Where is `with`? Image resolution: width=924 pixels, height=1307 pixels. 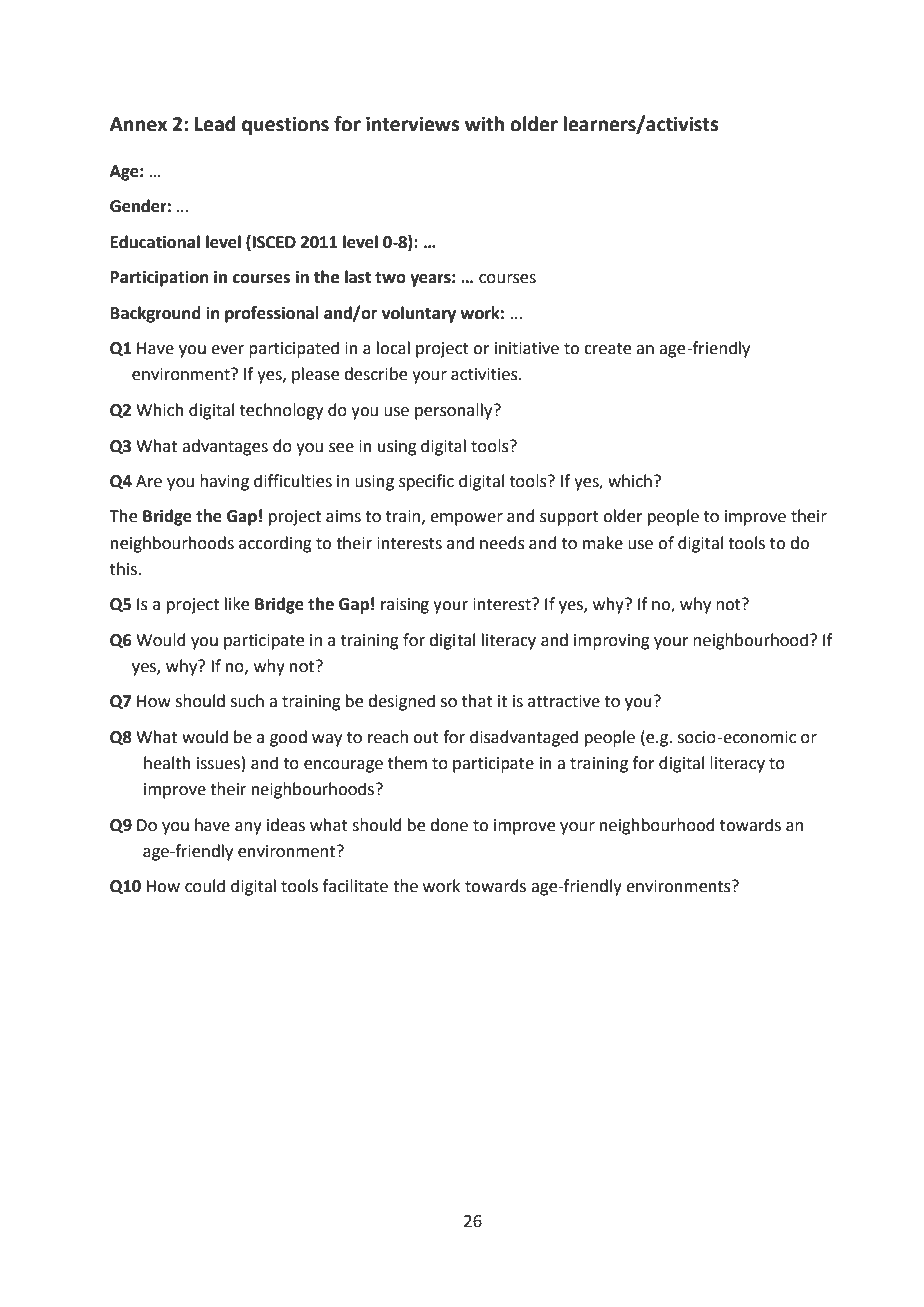
with is located at coordinates (484, 124).
